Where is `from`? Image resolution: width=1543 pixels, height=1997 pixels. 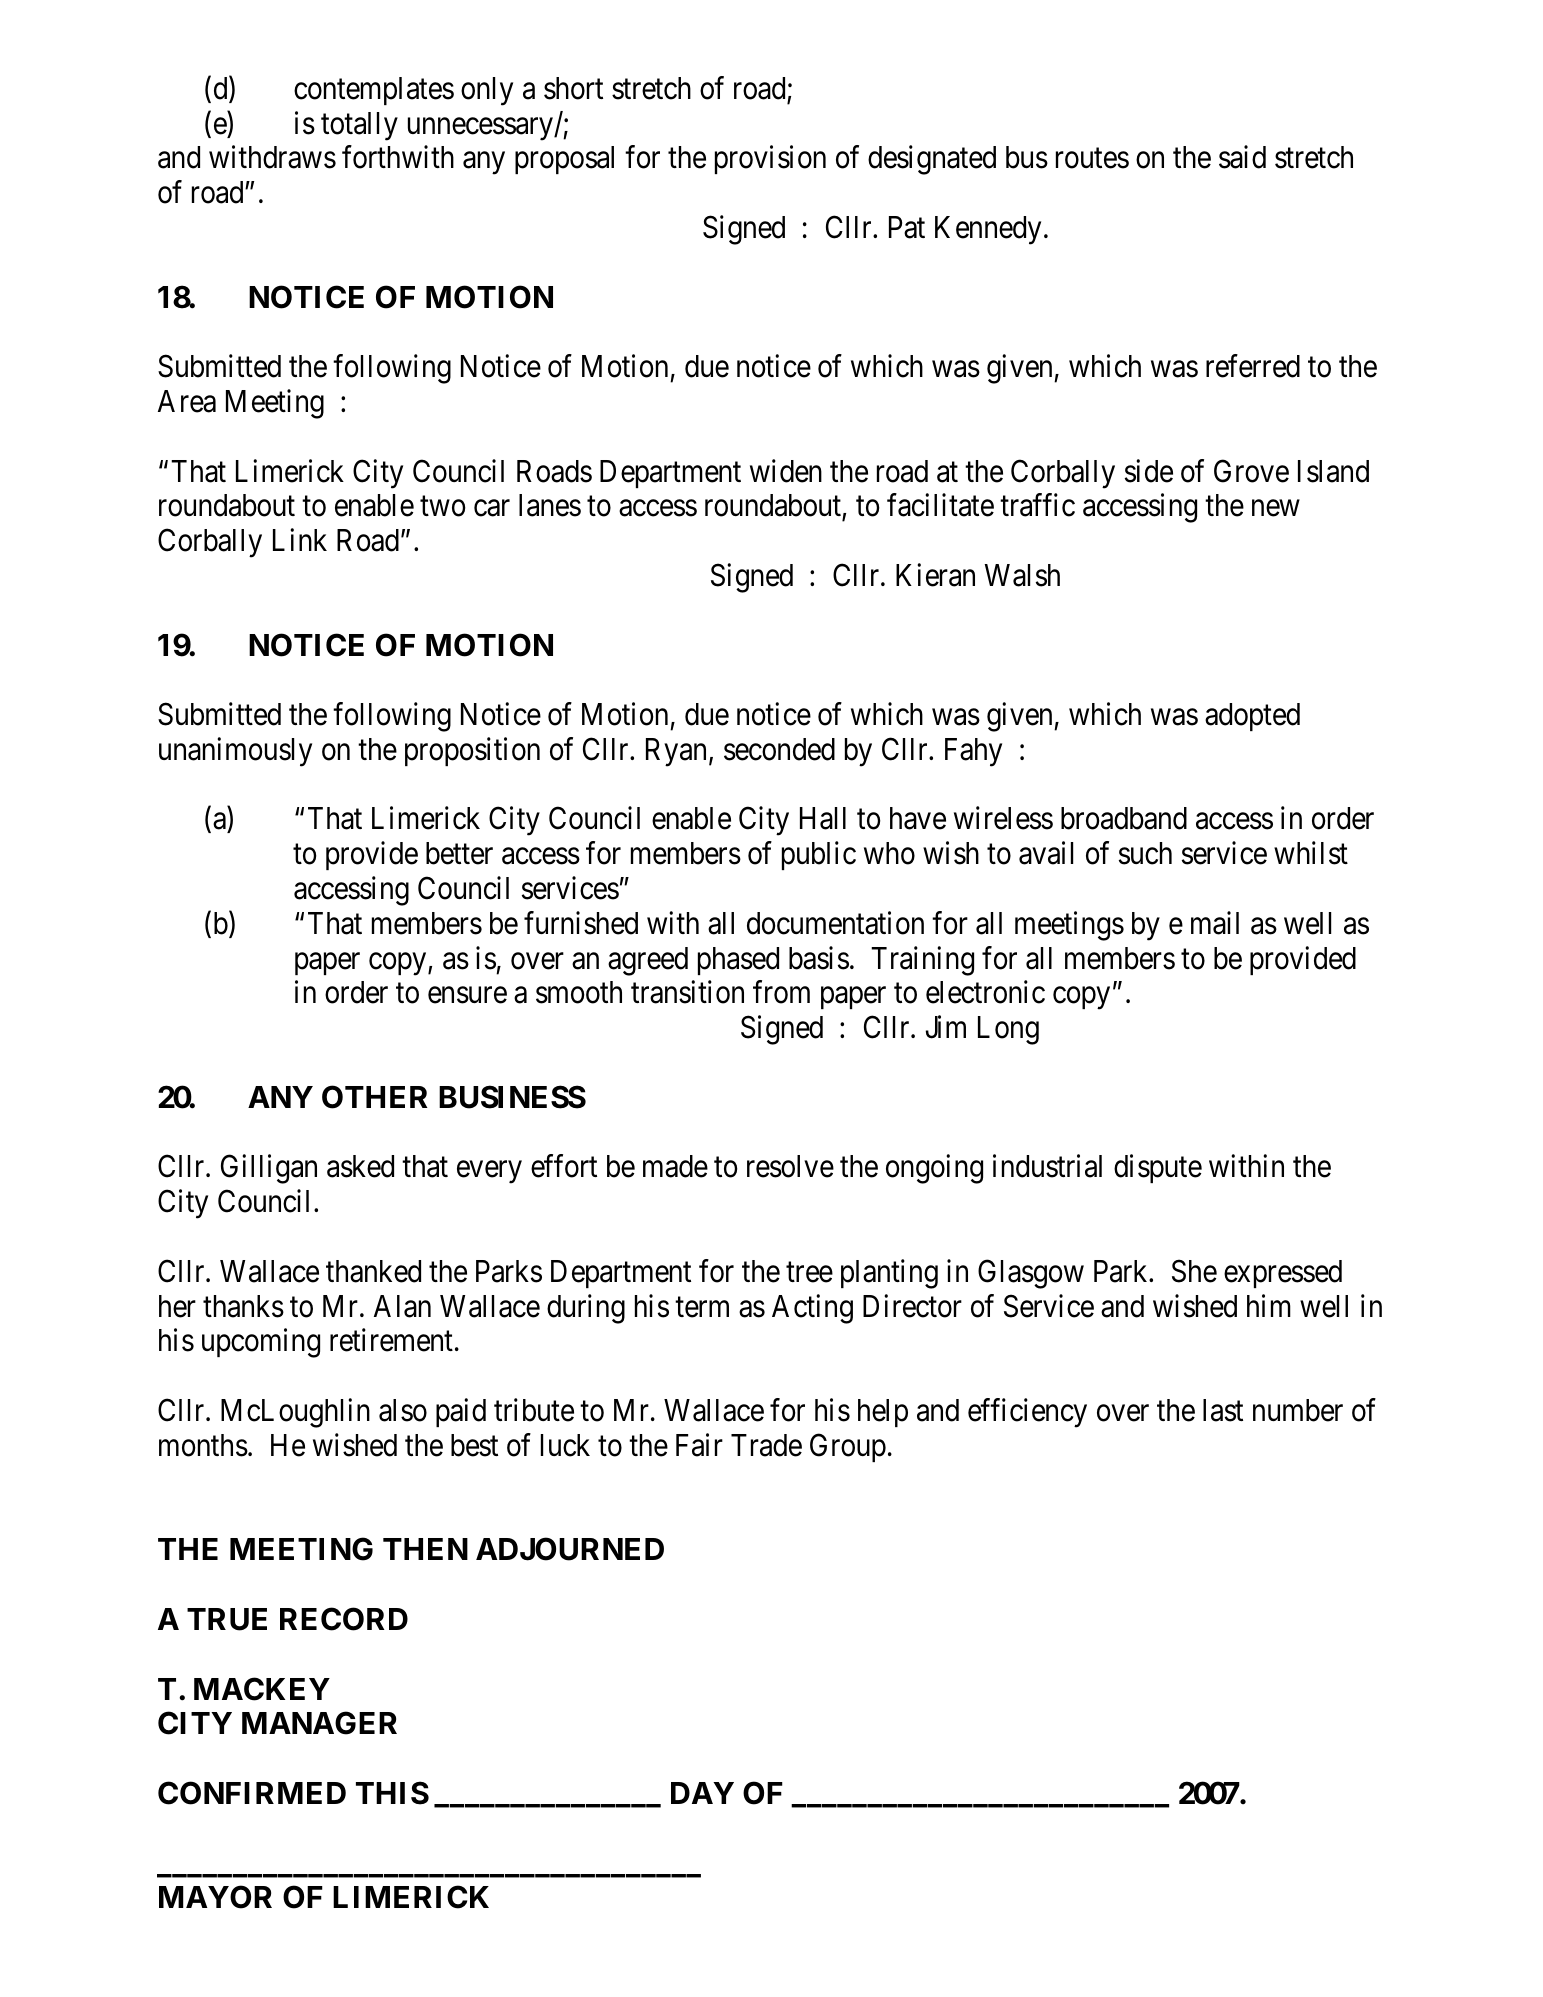 from is located at coordinates (781, 992).
